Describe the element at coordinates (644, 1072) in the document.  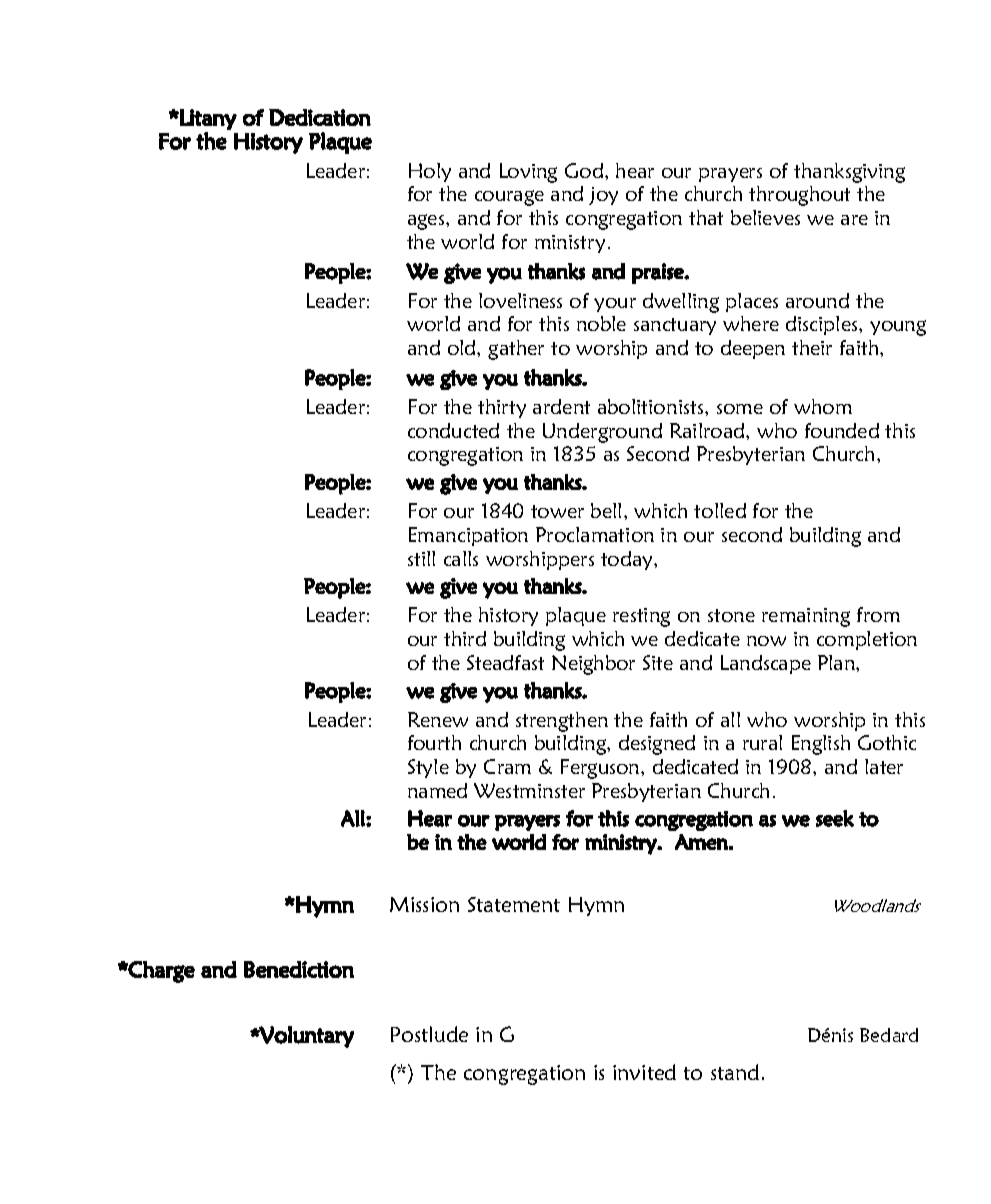
I see `invited` at that location.
